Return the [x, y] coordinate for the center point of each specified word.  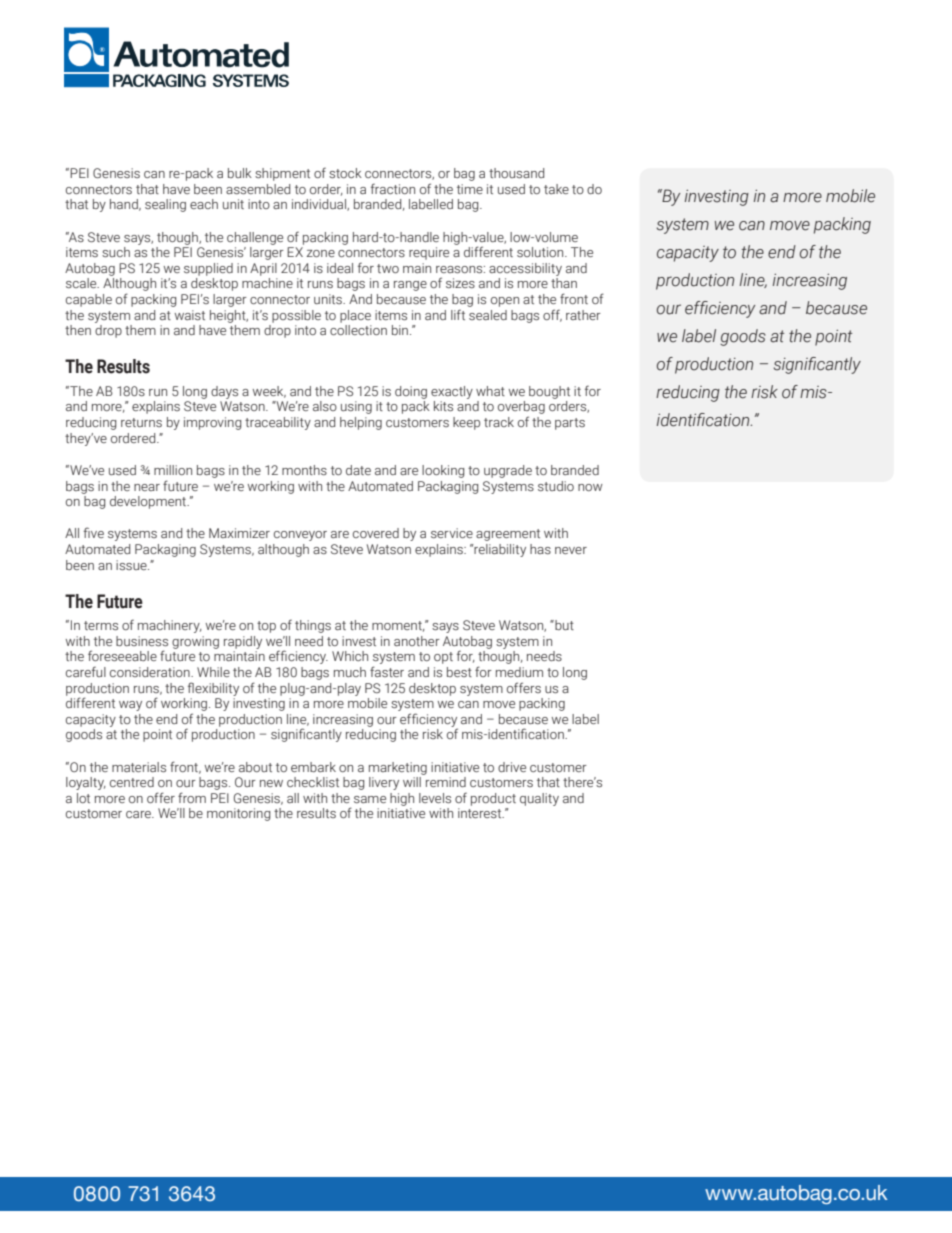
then [78, 330]
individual [320, 205]
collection [358, 330]
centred [132, 782]
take [556, 189]
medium [519, 672]
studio [556, 486]
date [358, 470]
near [147, 487]
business [142, 641]
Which [350, 656]
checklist [313, 782]
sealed [488, 315]
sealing [165, 205]
